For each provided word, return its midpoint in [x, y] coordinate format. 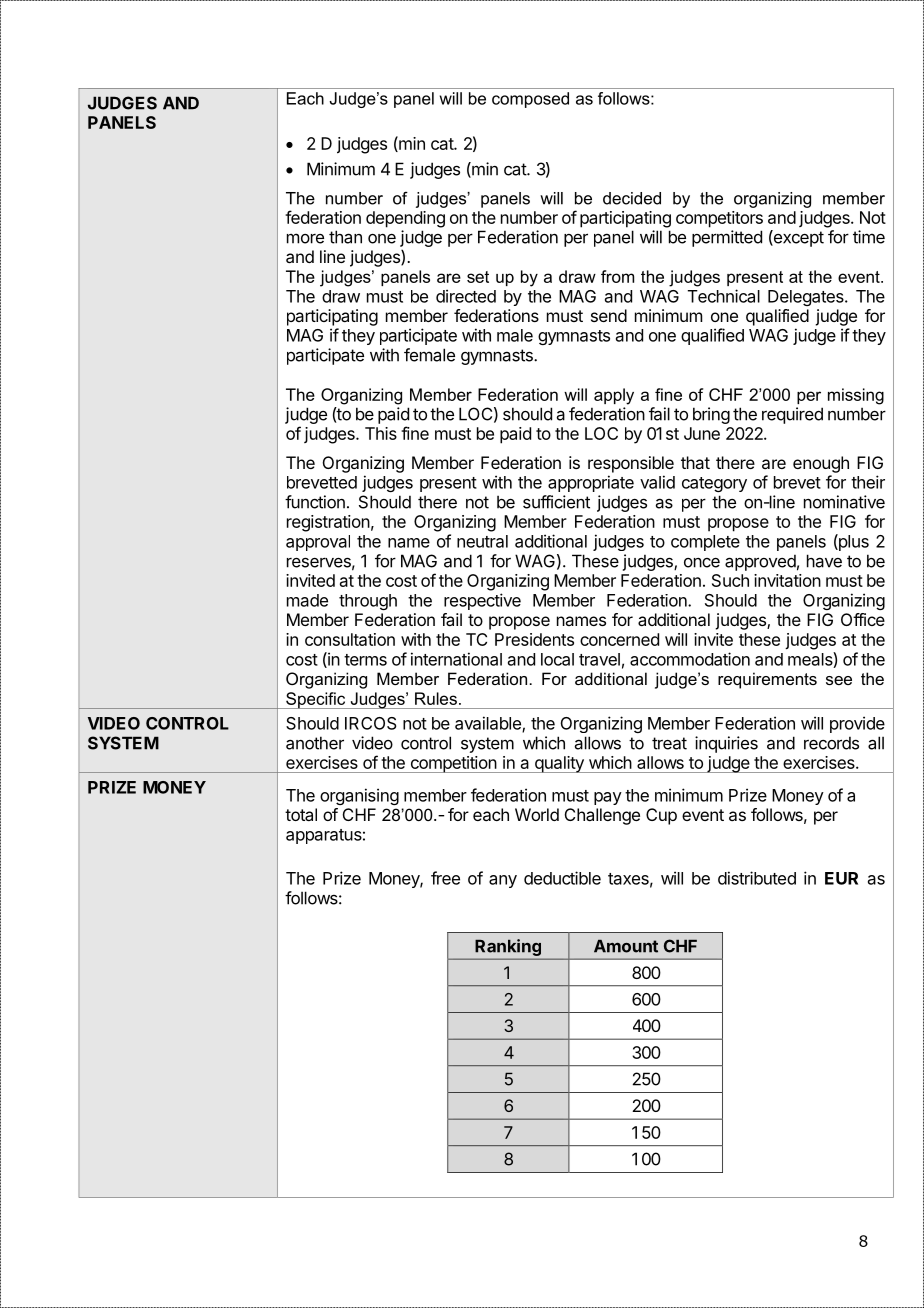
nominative [844, 502]
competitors [719, 219]
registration [328, 523]
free [445, 878]
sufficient [556, 502]
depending [405, 219]
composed [530, 100]
